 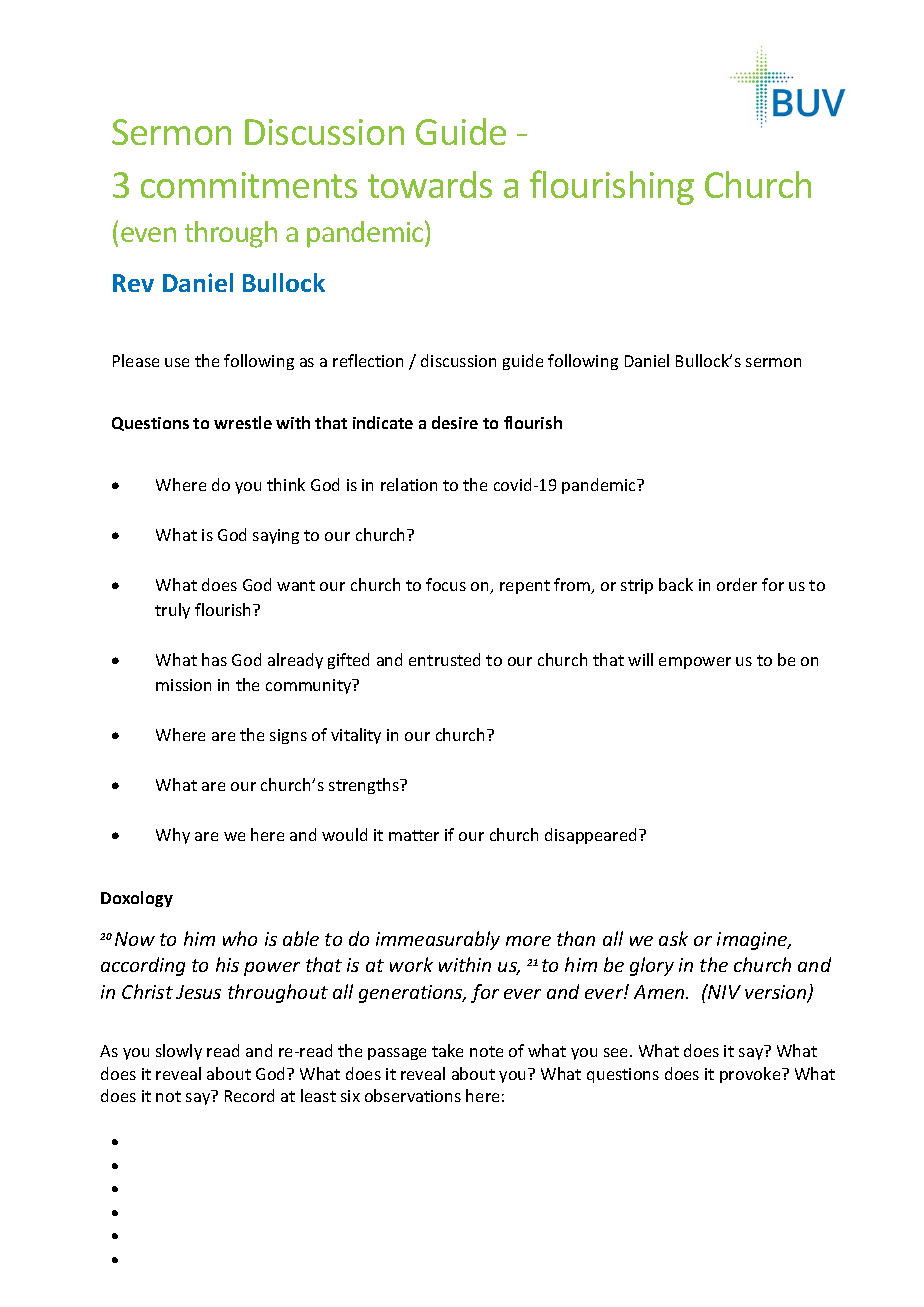 I want to click on commitments, so click(x=249, y=185).
